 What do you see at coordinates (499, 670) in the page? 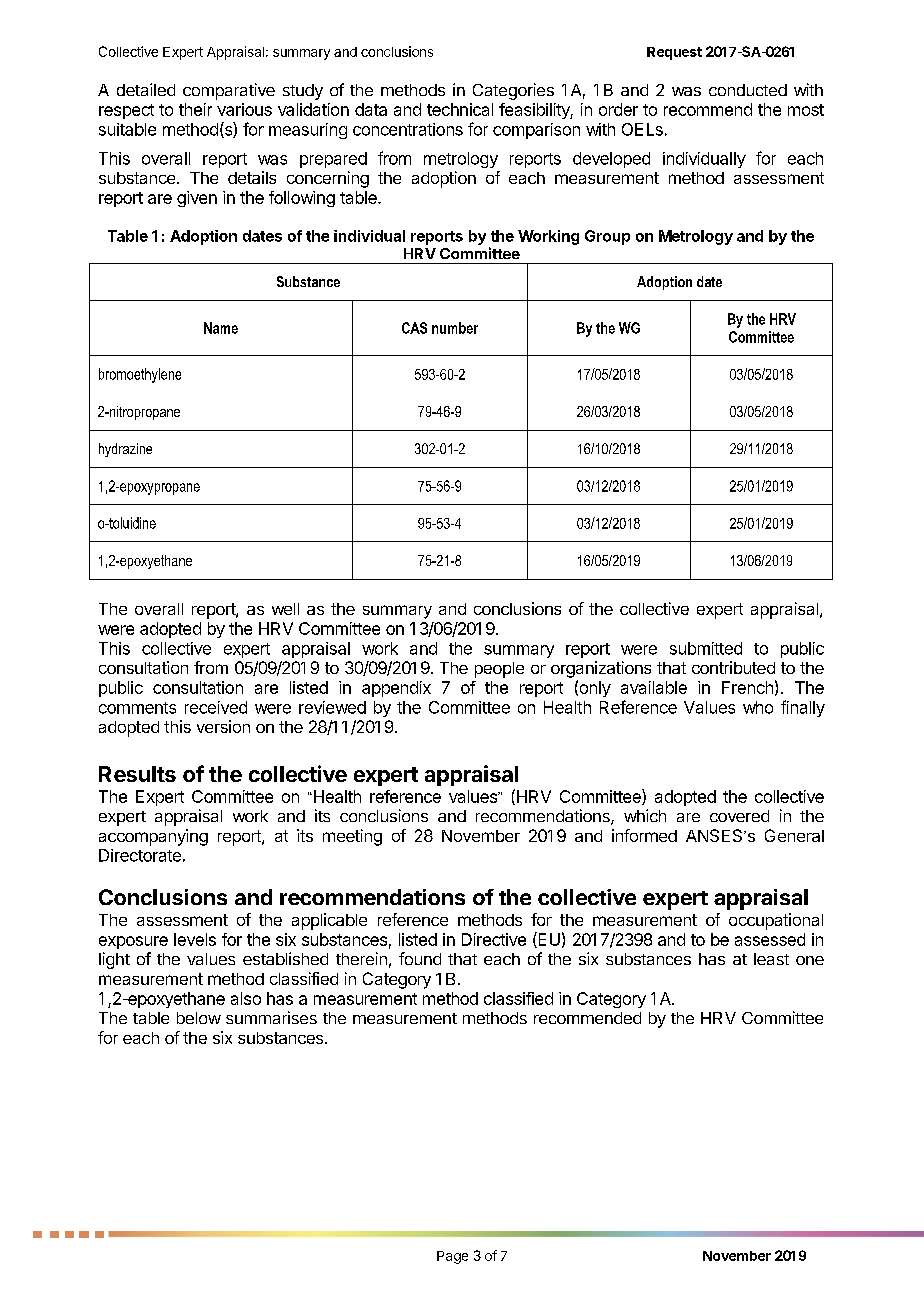
I see `people` at bounding box center [499, 670].
